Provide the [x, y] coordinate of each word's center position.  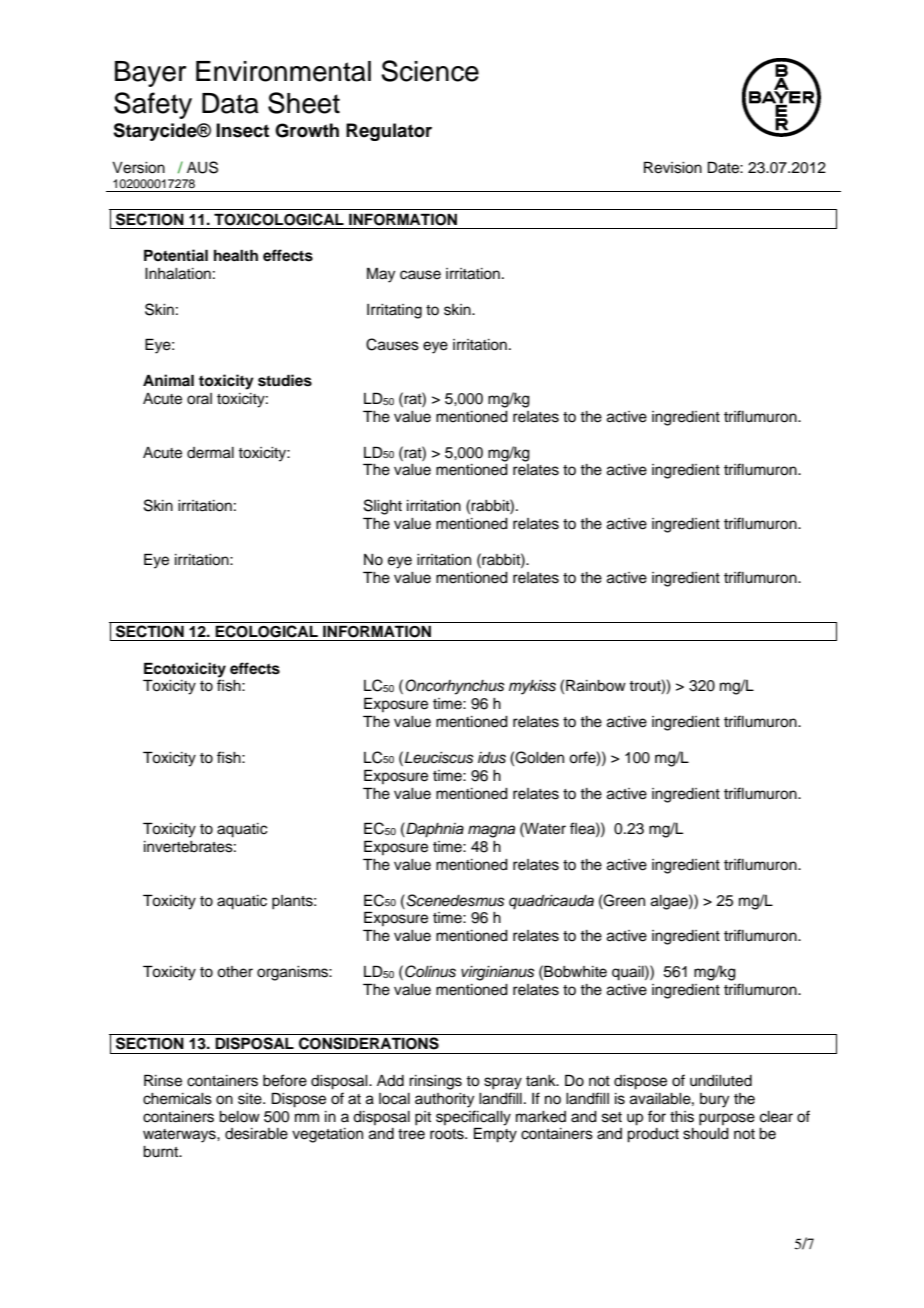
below [239, 1117]
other [235, 972]
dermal [210, 453]
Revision [673, 167]
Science [430, 71]
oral [199, 399]
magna [491, 831]
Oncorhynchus [455, 687]
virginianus [498, 973]
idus [492, 758]
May [381, 275]
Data [230, 103]
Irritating [394, 311]
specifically [473, 1118]
